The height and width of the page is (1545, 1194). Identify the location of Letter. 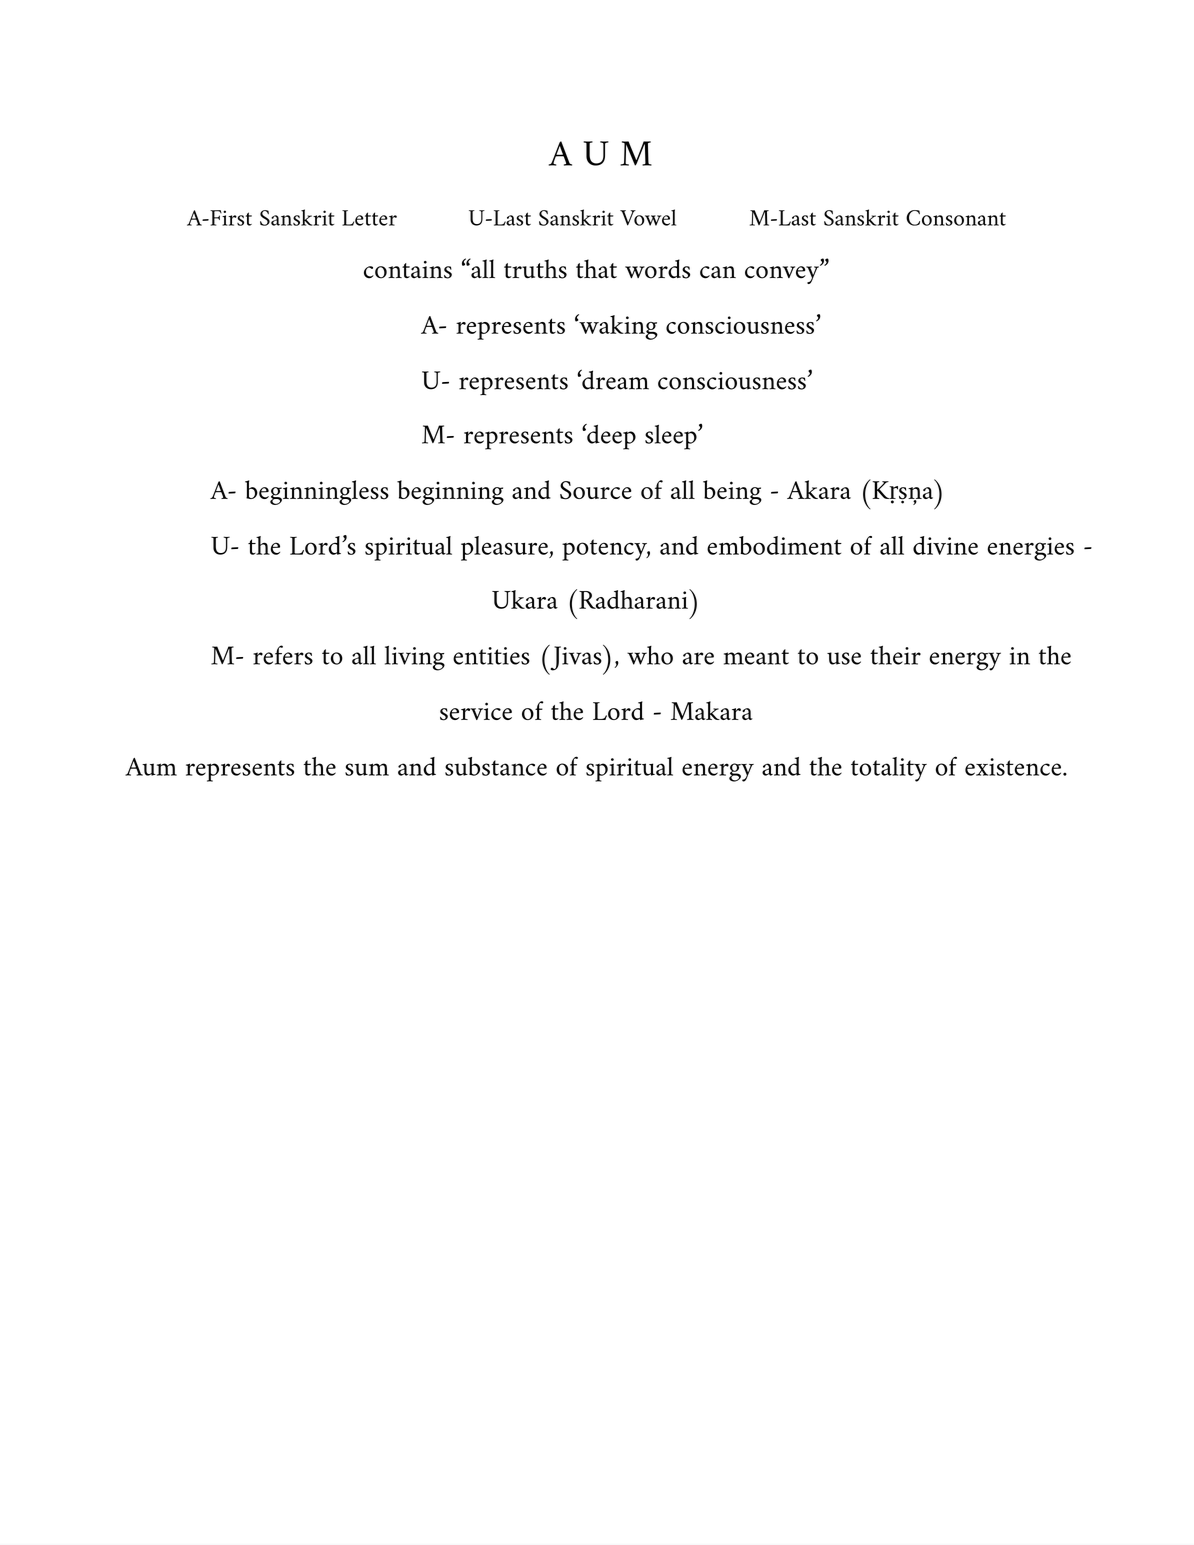
(369, 218).
